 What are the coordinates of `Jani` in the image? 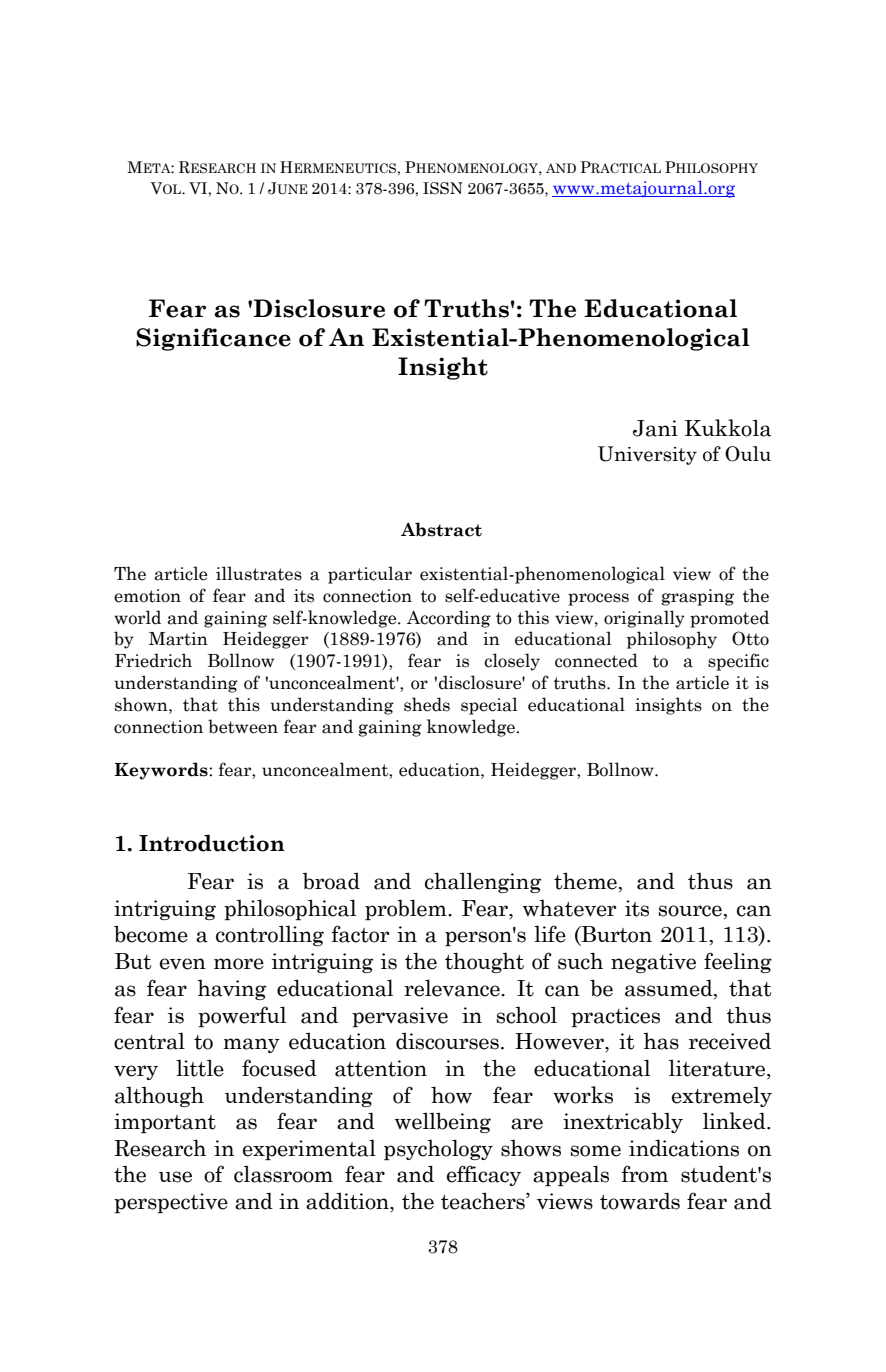 It's located at (655, 428).
